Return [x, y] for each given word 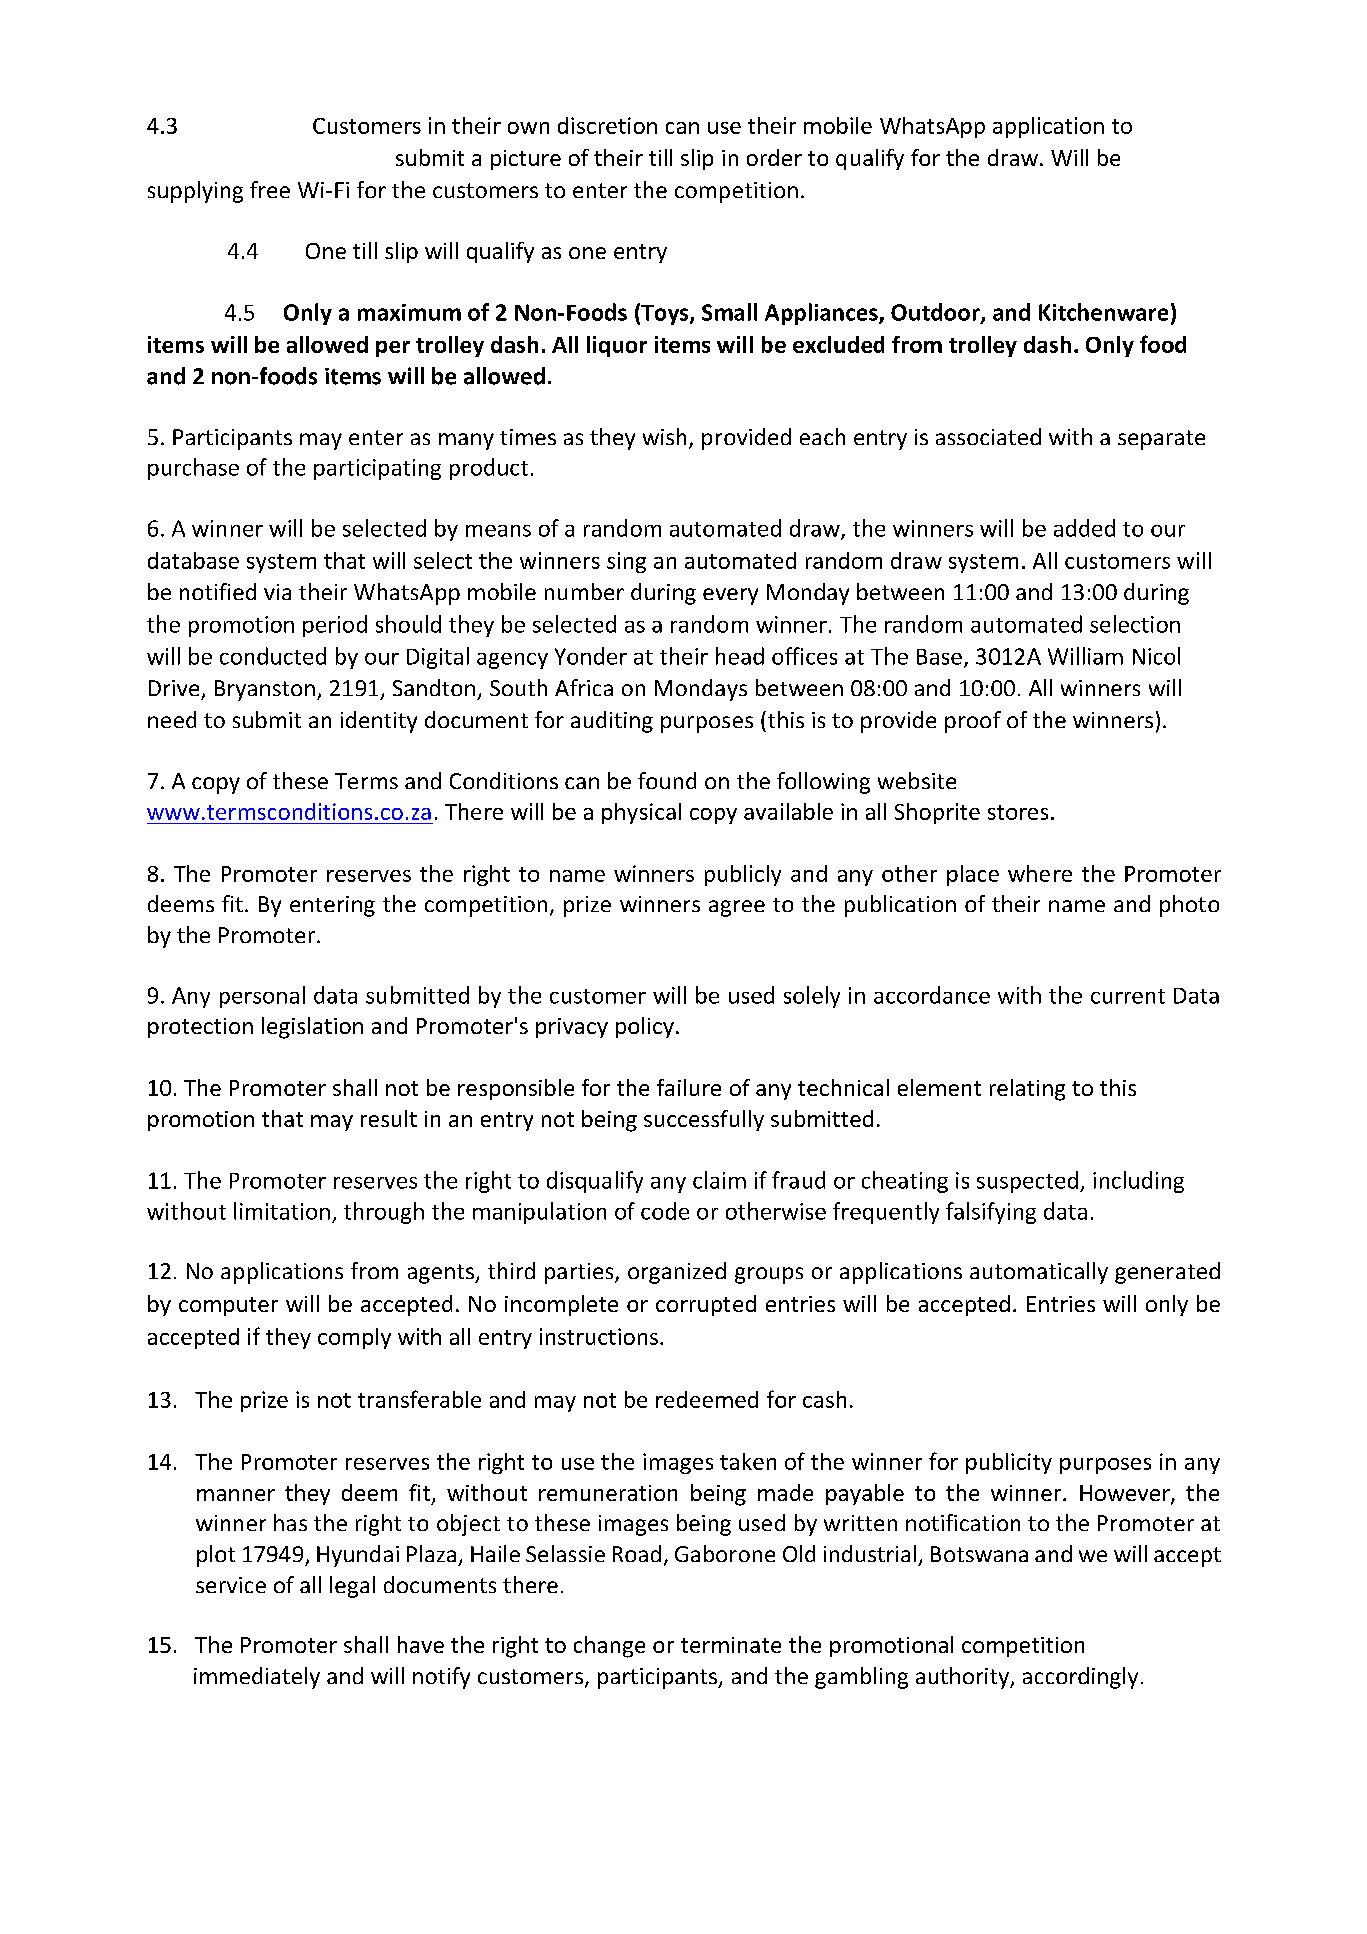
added [1084, 528]
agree [737, 908]
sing [626, 562]
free [270, 189]
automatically [1039, 1273]
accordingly [1080, 1678]
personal [262, 997]
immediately [257, 1678]
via [277, 592]
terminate [731, 1645]
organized [677, 1273]
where [1040, 873]
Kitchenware [1103, 312]
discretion [607, 125]
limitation [282, 1211]
